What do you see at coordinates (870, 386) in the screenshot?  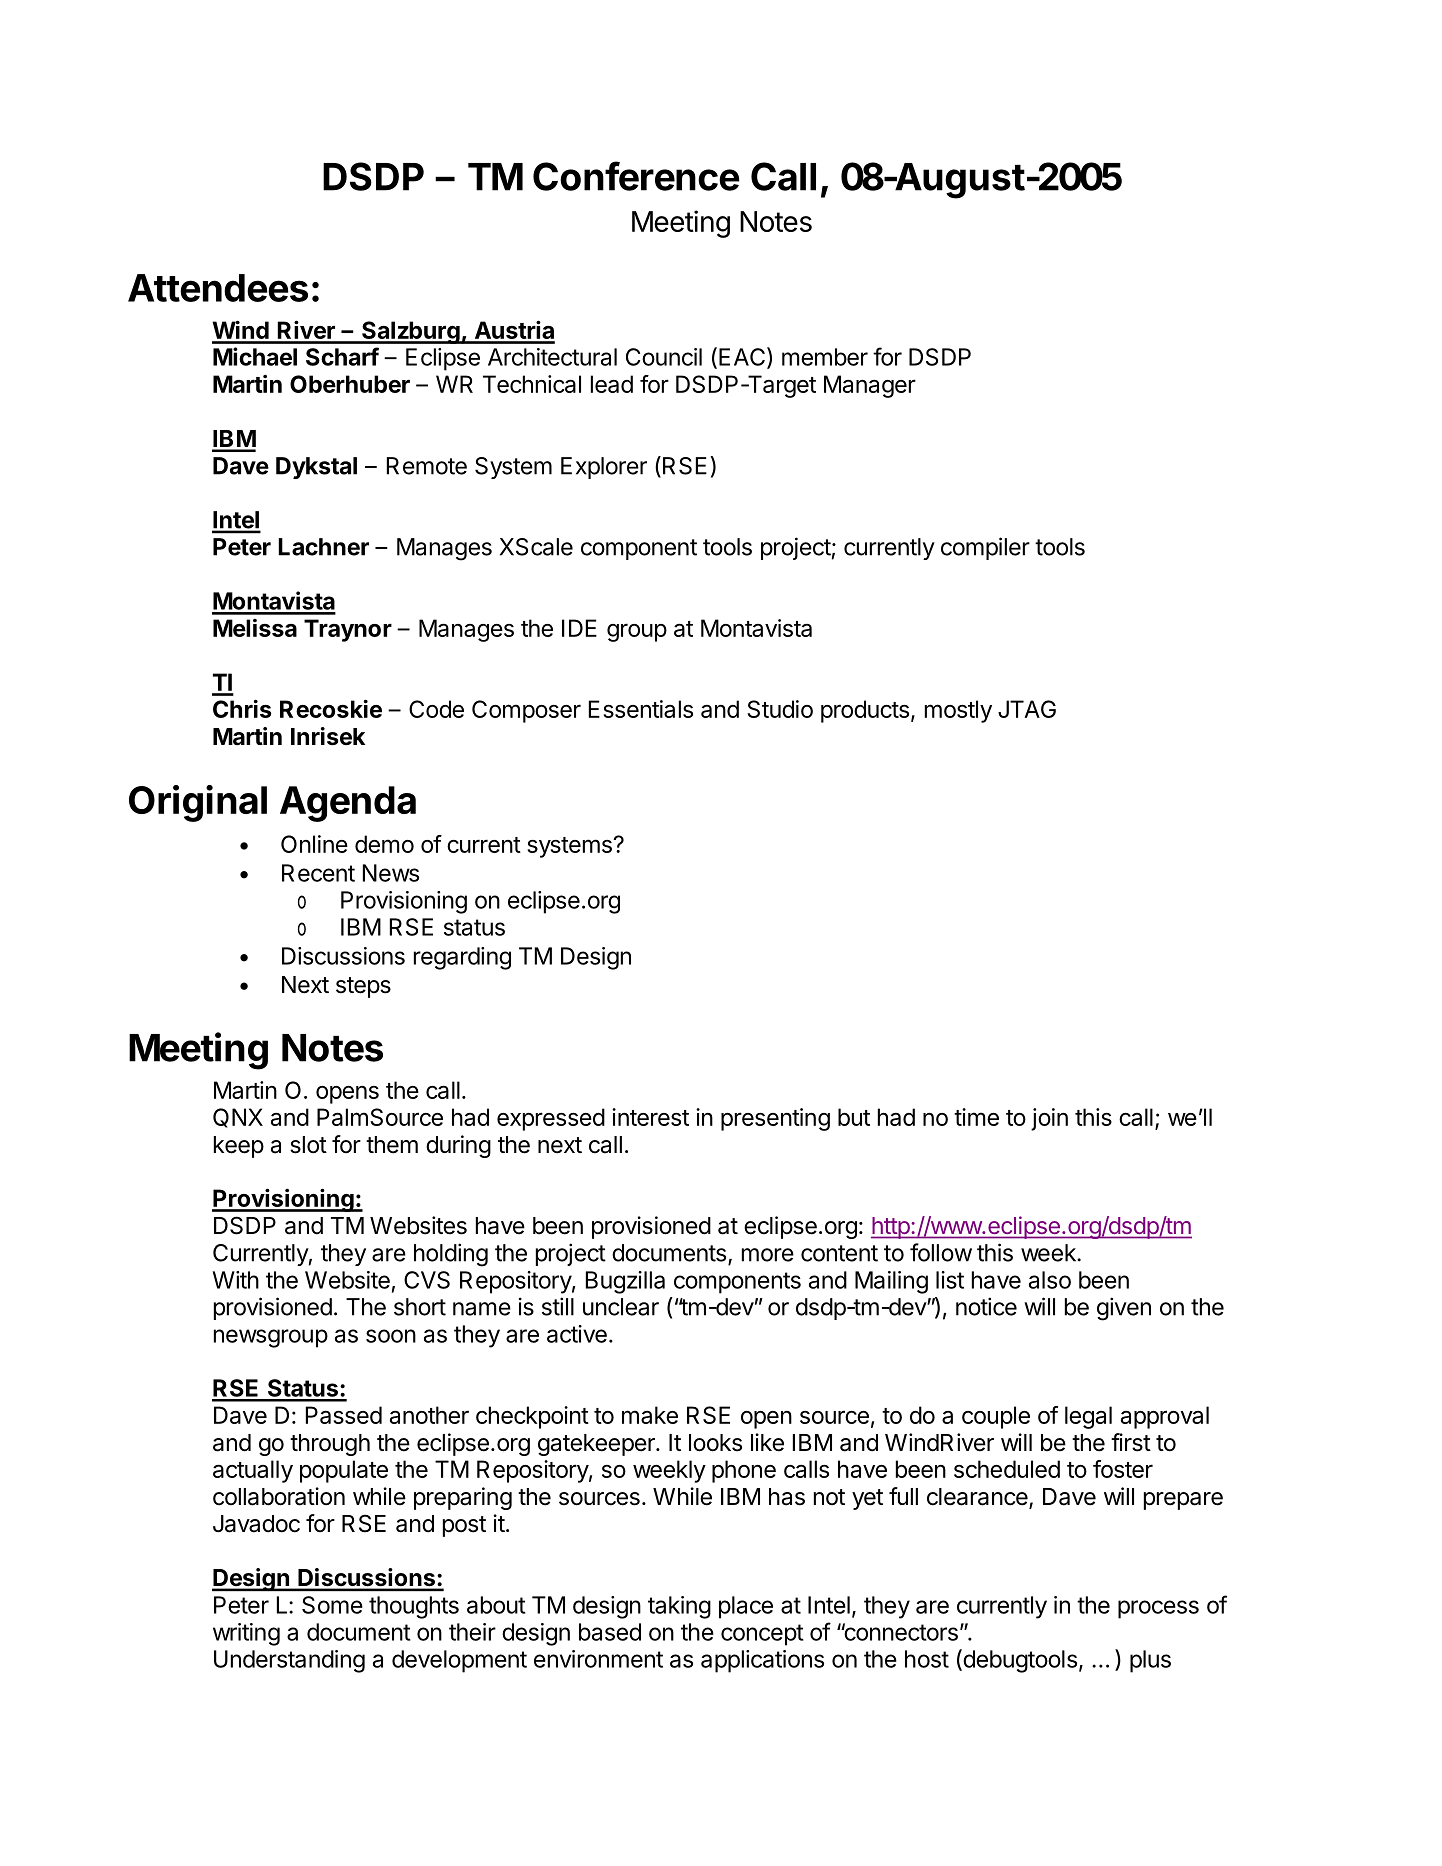 I see `Manager` at bounding box center [870, 386].
